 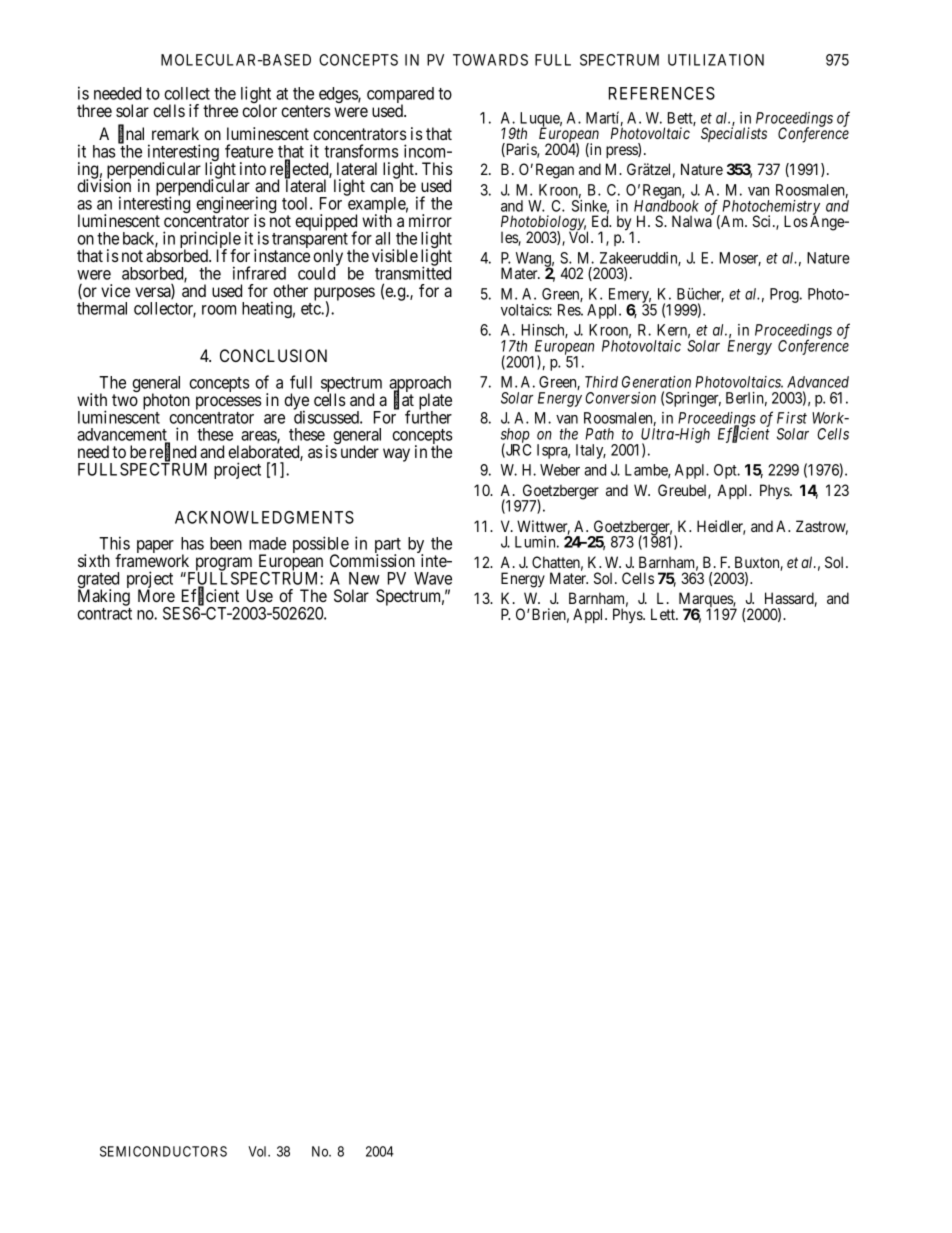 What do you see at coordinates (364, 578) in the document?
I see `New` at bounding box center [364, 578].
